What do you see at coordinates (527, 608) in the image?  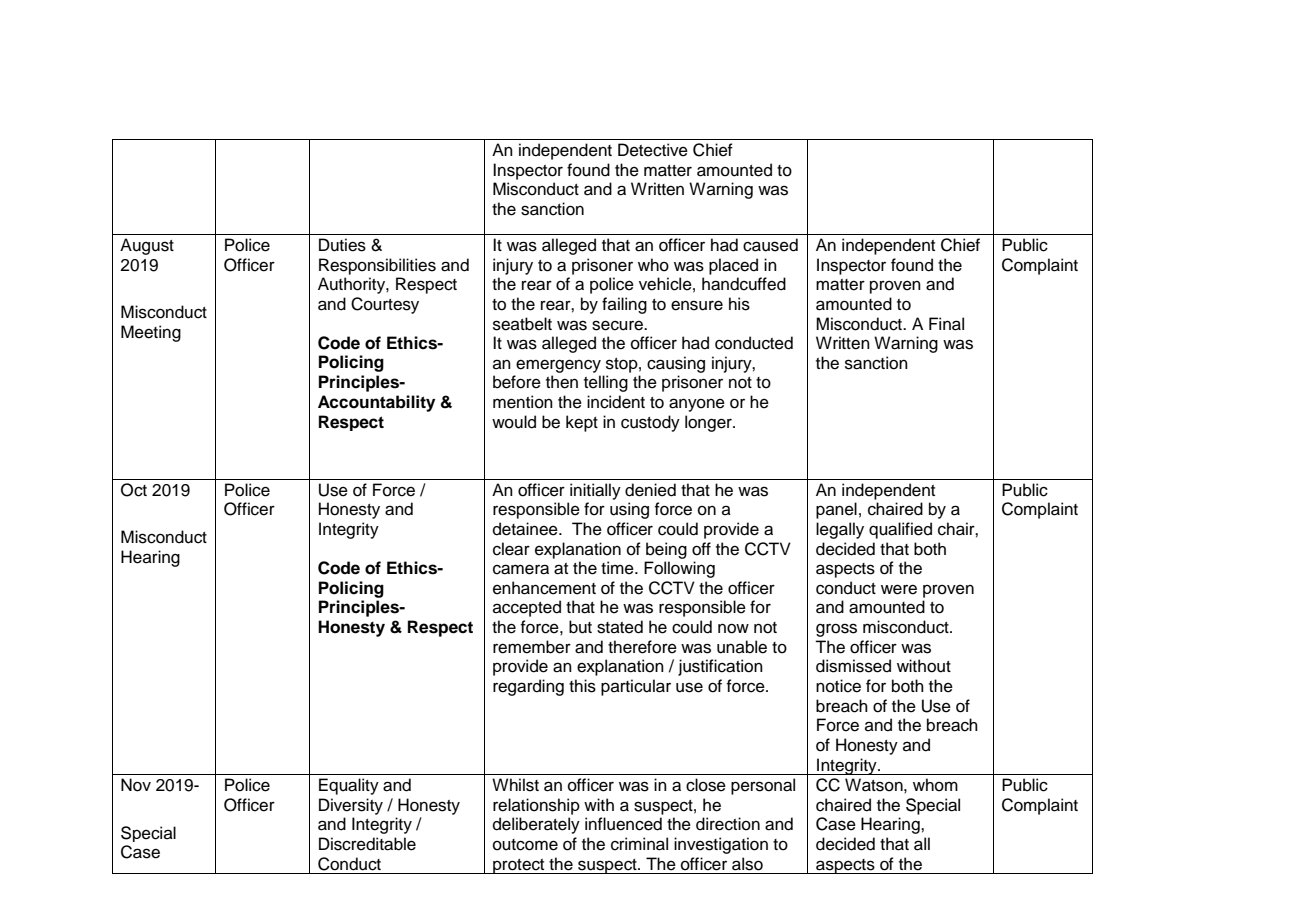 I see `accepted` at bounding box center [527, 608].
